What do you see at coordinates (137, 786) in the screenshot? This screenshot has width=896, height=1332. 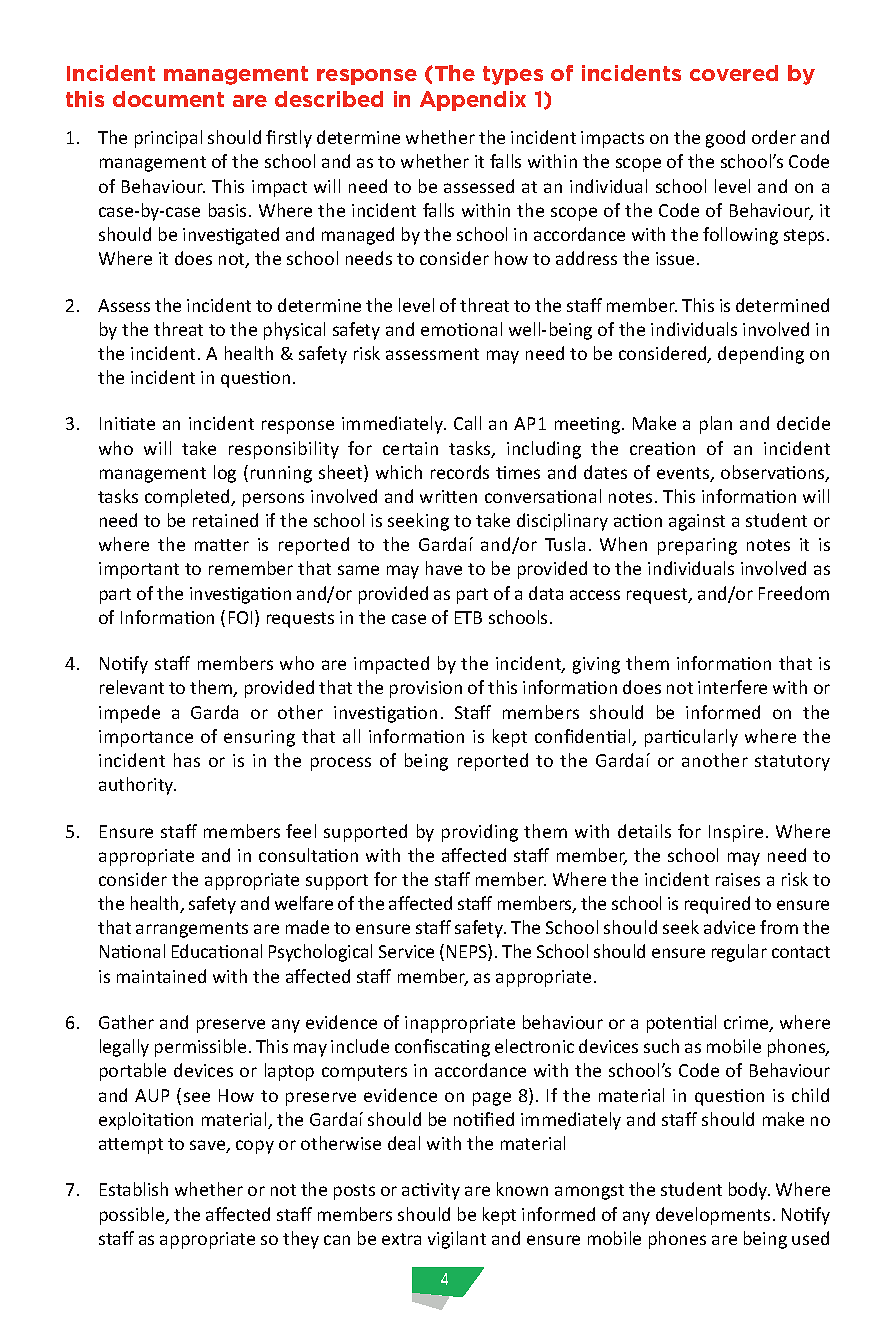 I see `authority` at bounding box center [137, 786].
